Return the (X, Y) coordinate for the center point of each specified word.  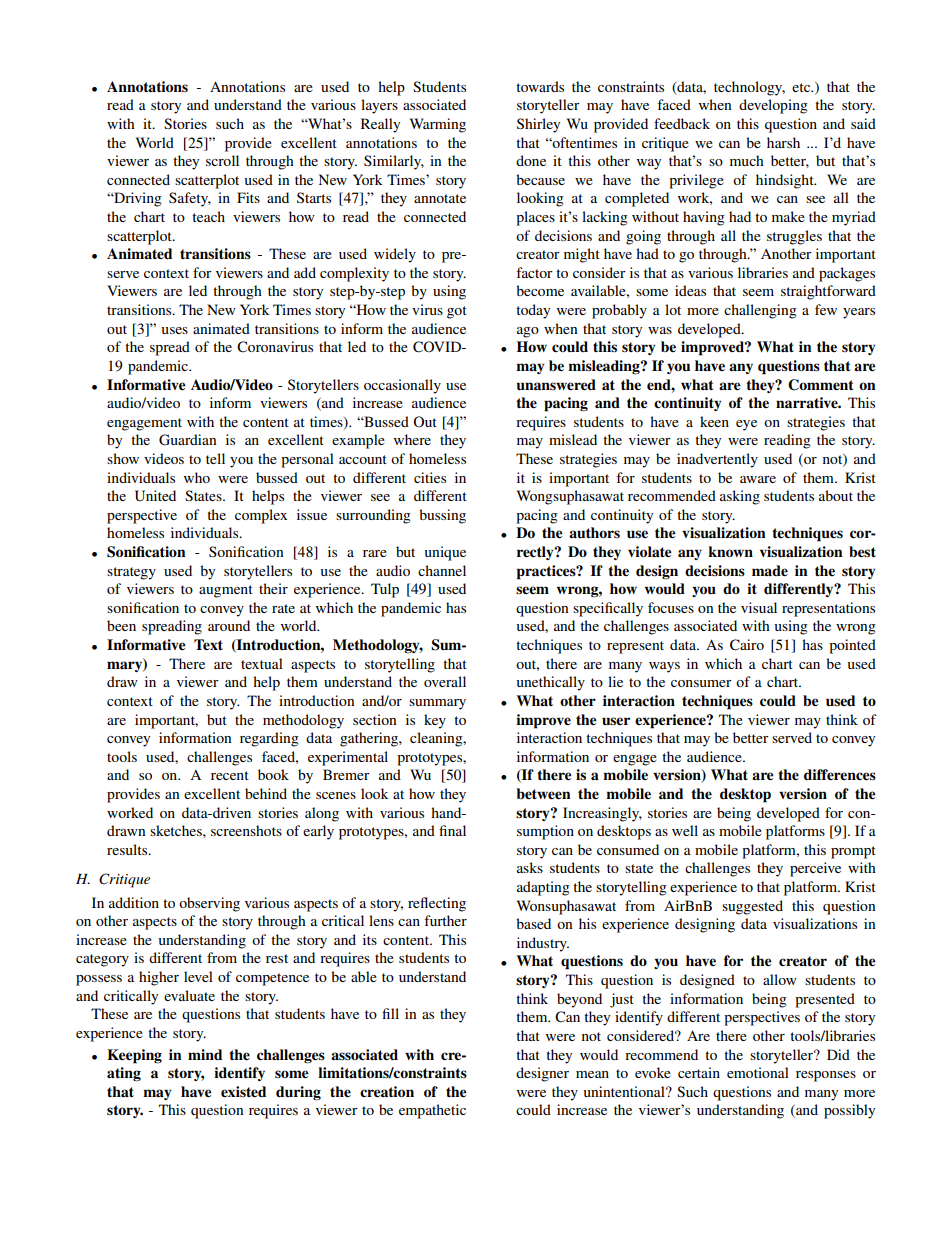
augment (226, 591)
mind (205, 1054)
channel (442, 570)
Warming (438, 125)
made (770, 570)
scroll (222, 160)
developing (773, 106)
